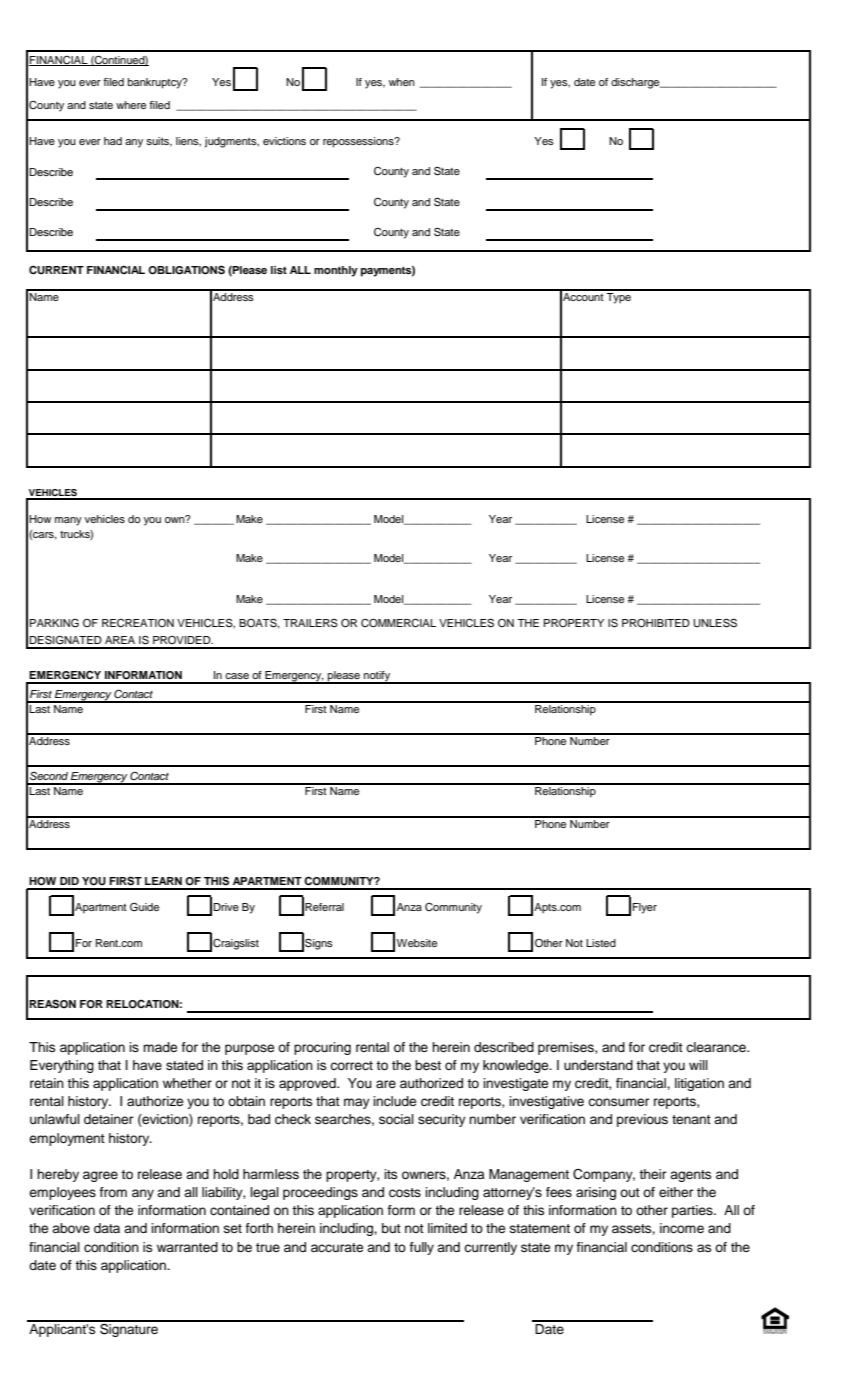 This page has width=849, height=1400. Describe the element at coordinates (630, 1192) in the page. I see `out` at that location.
